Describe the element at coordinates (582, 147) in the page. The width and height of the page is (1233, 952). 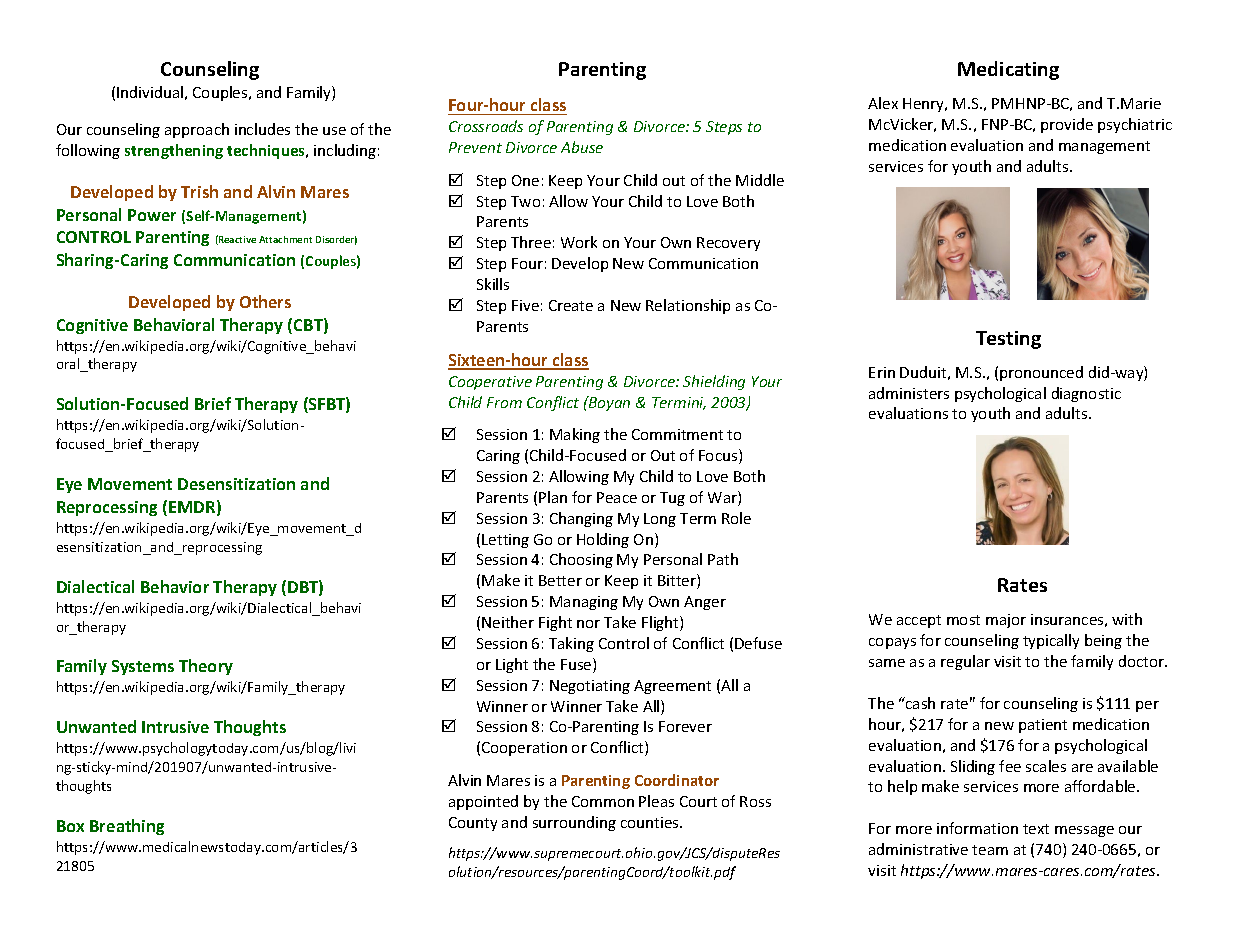
I see `Abuse` at that location.
